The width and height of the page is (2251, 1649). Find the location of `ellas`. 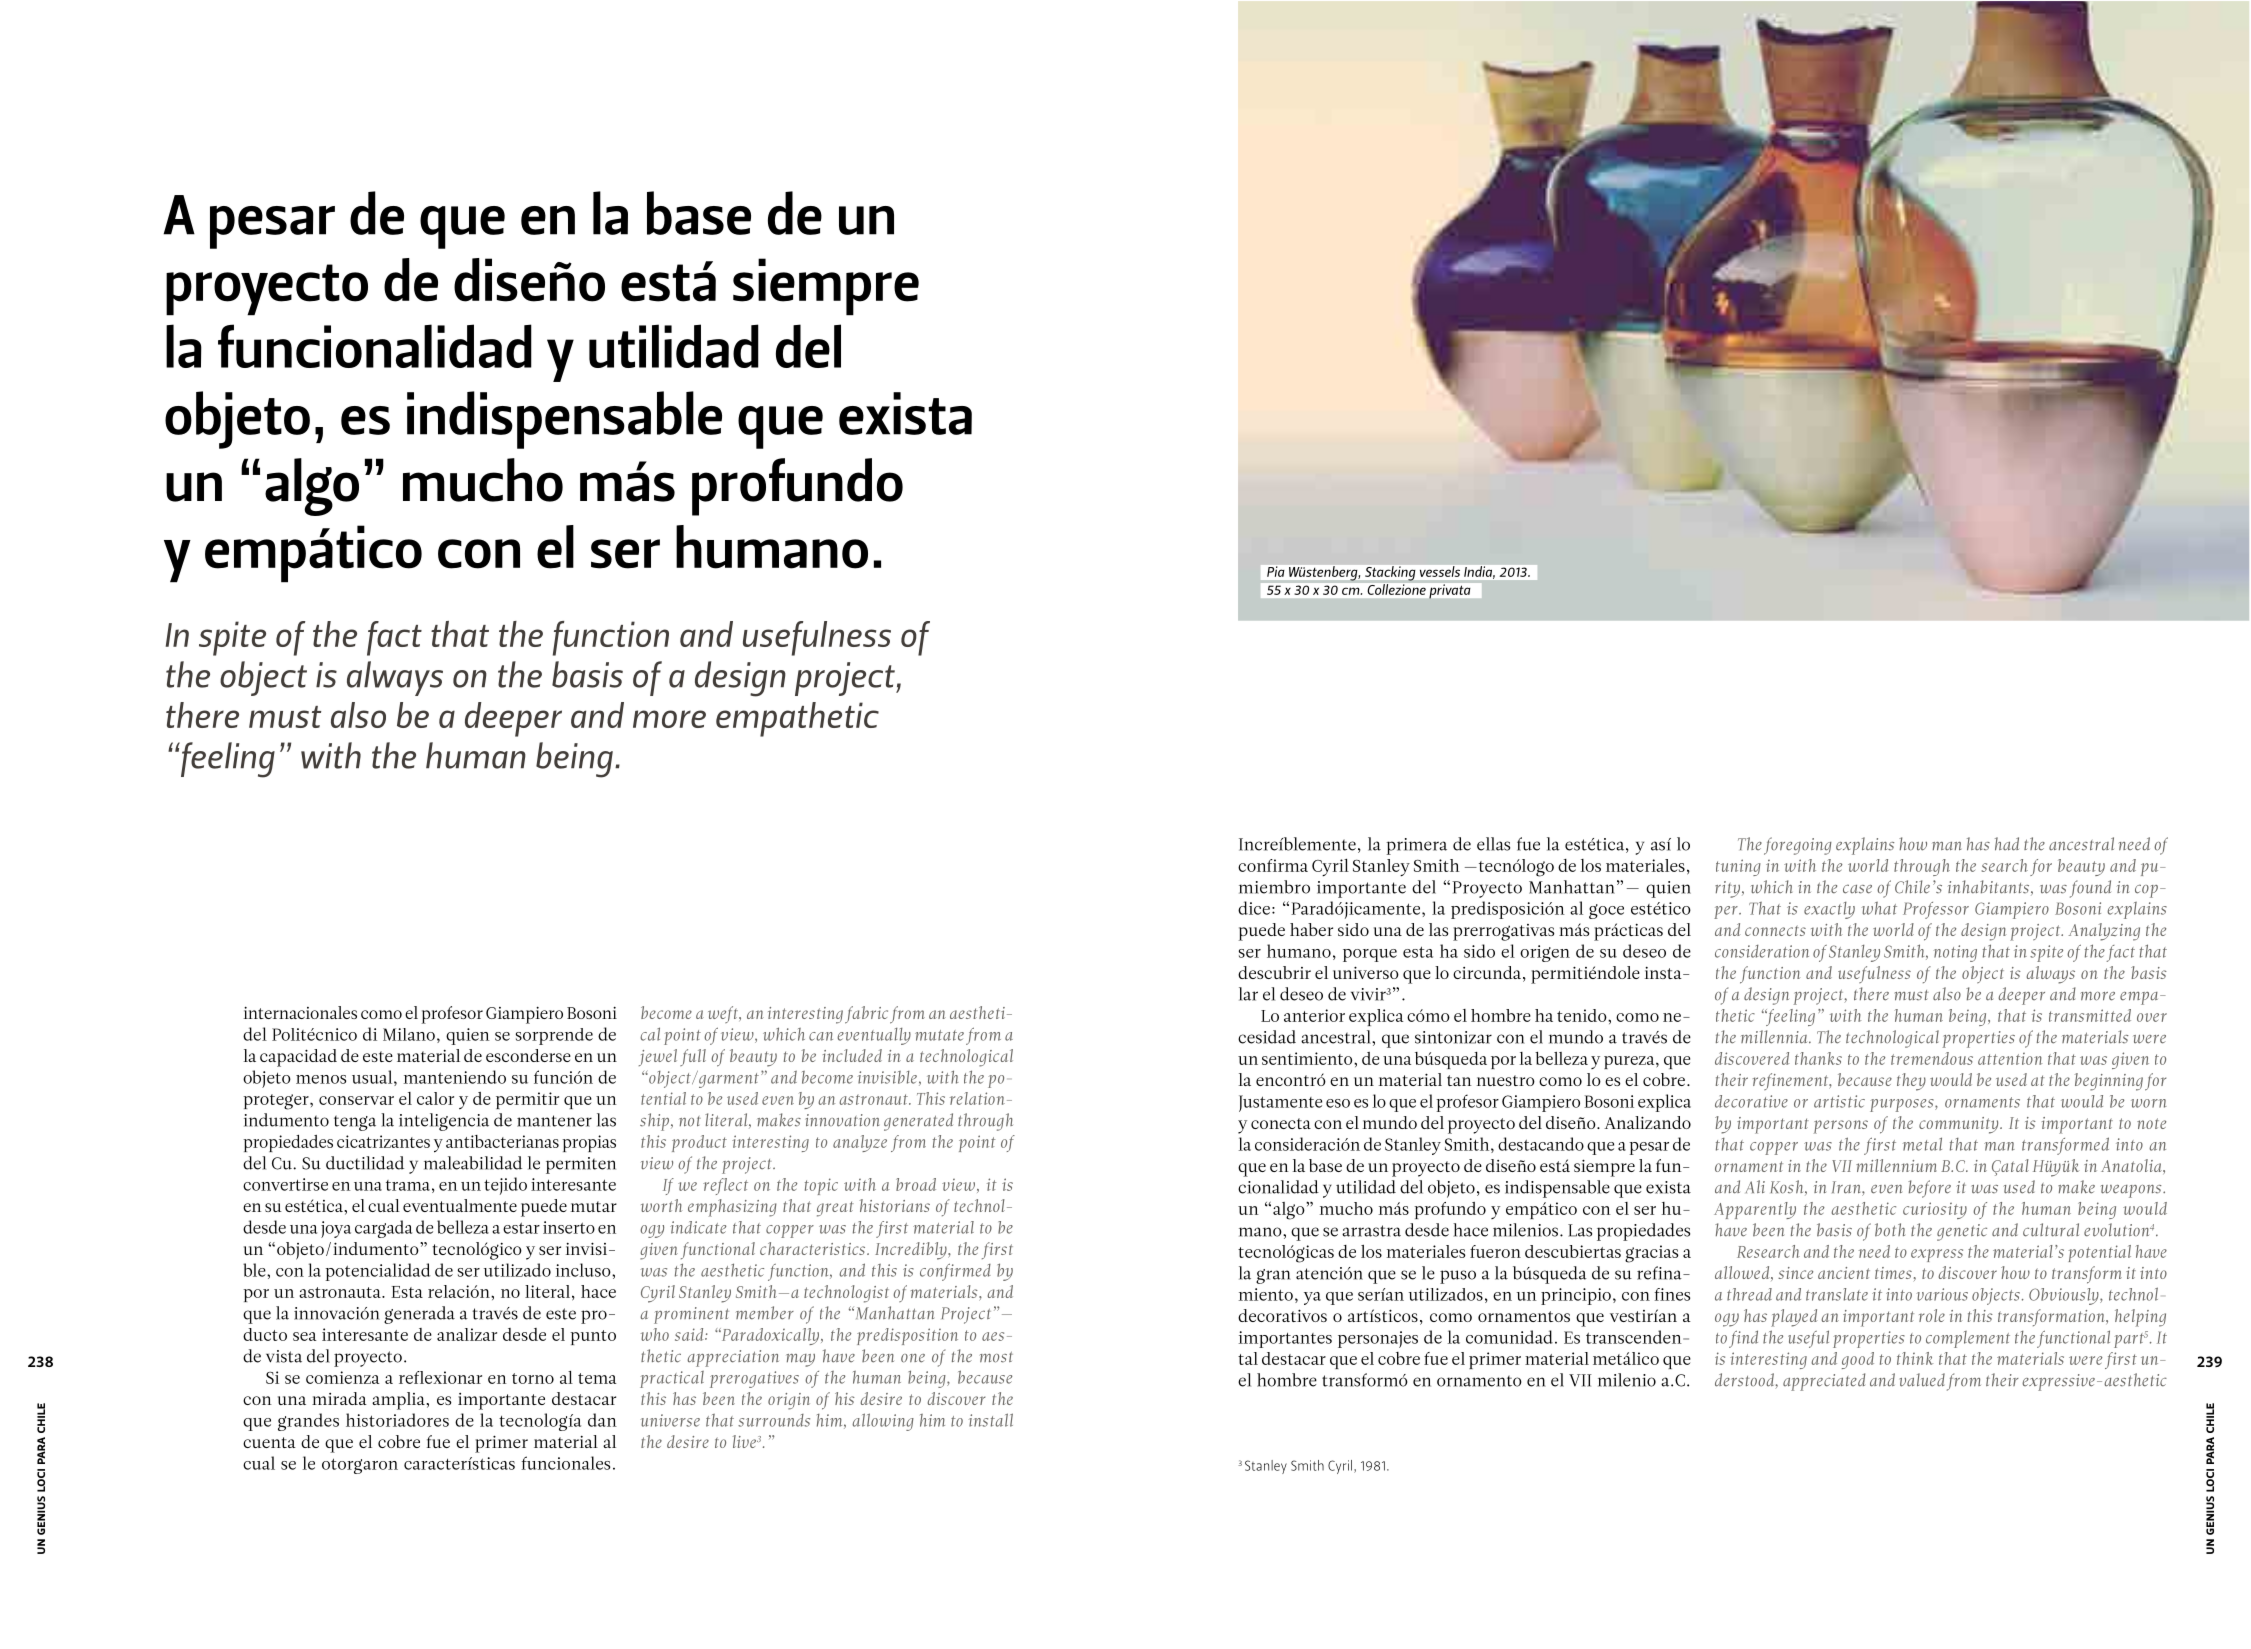

ellas is located at coordinates (1493, 844).
